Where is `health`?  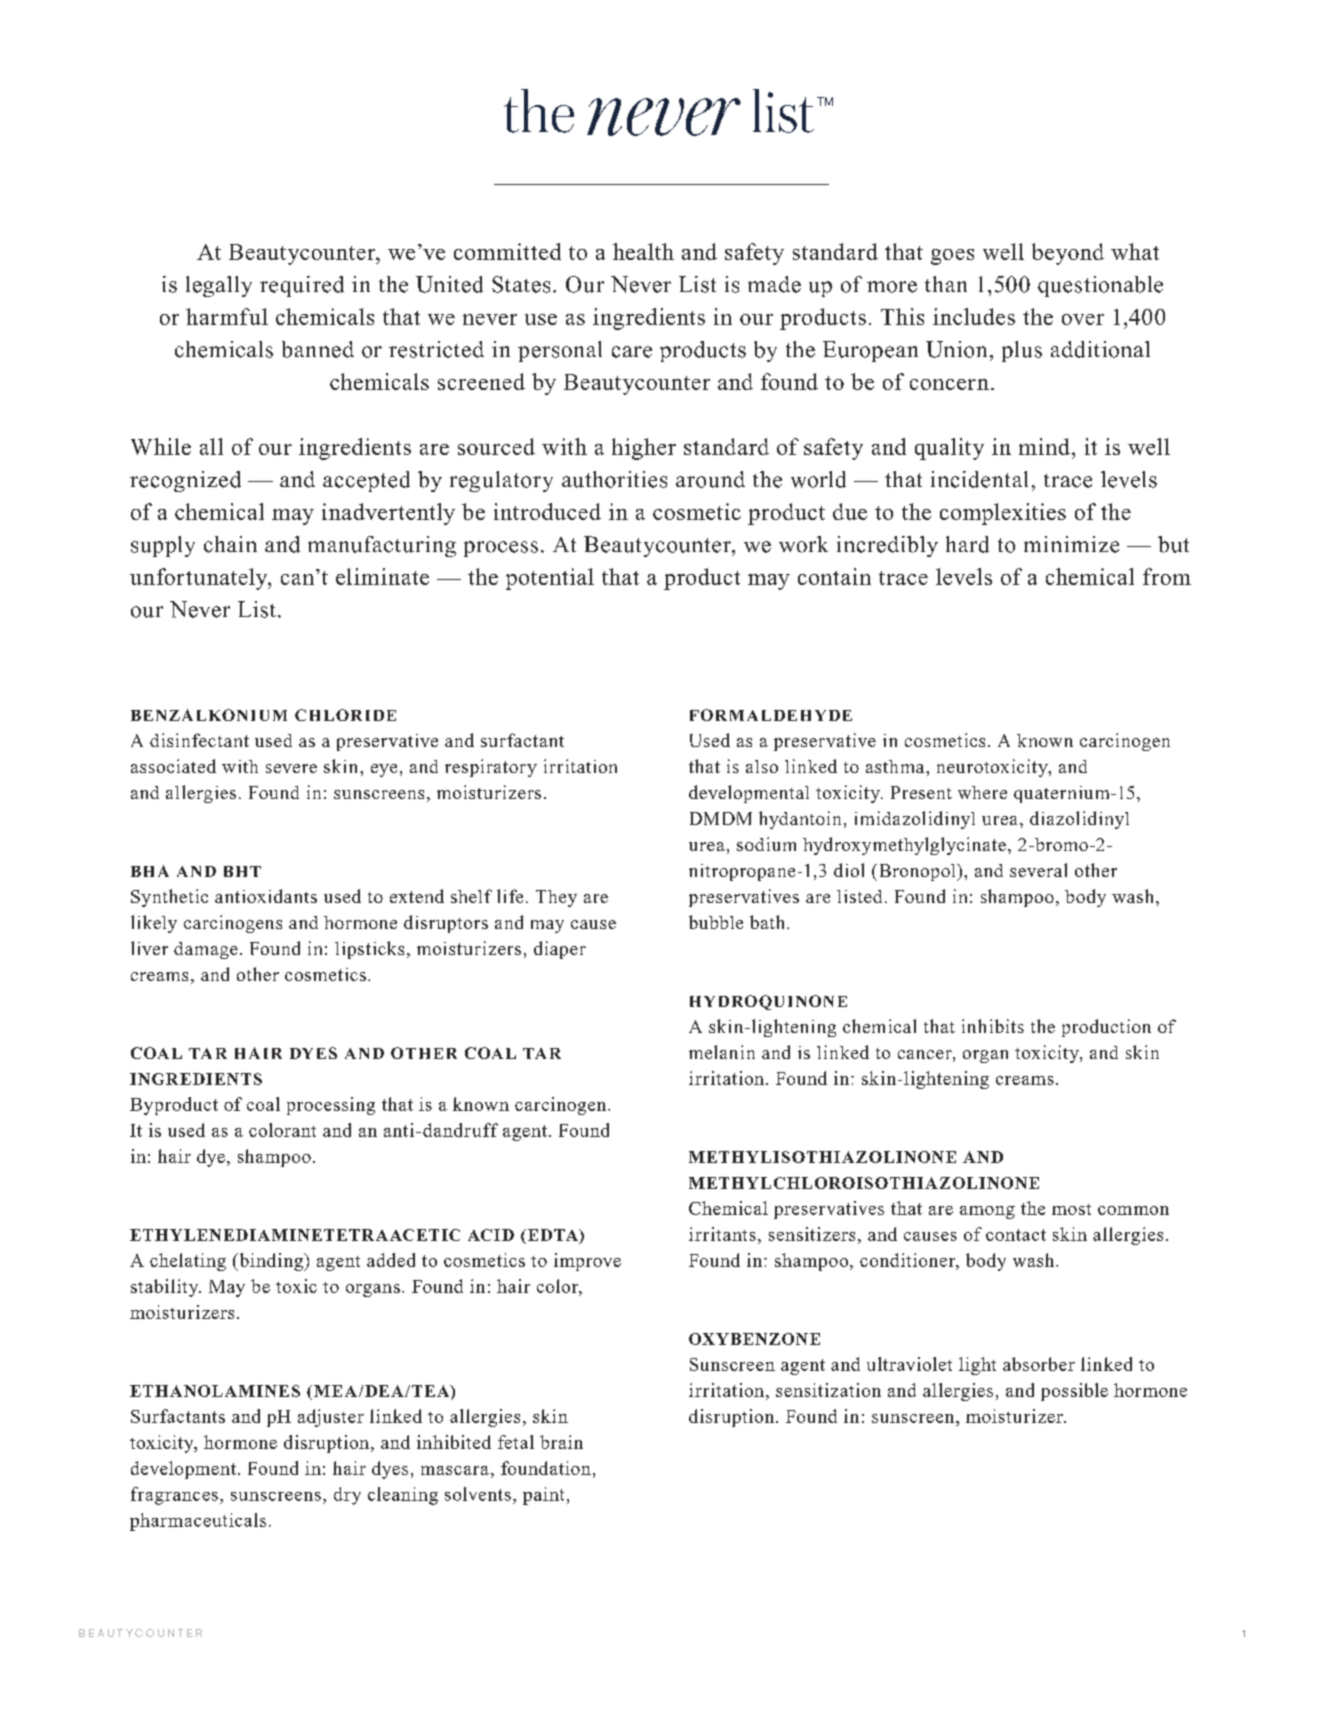 health is located at coordinates (643, 251).
